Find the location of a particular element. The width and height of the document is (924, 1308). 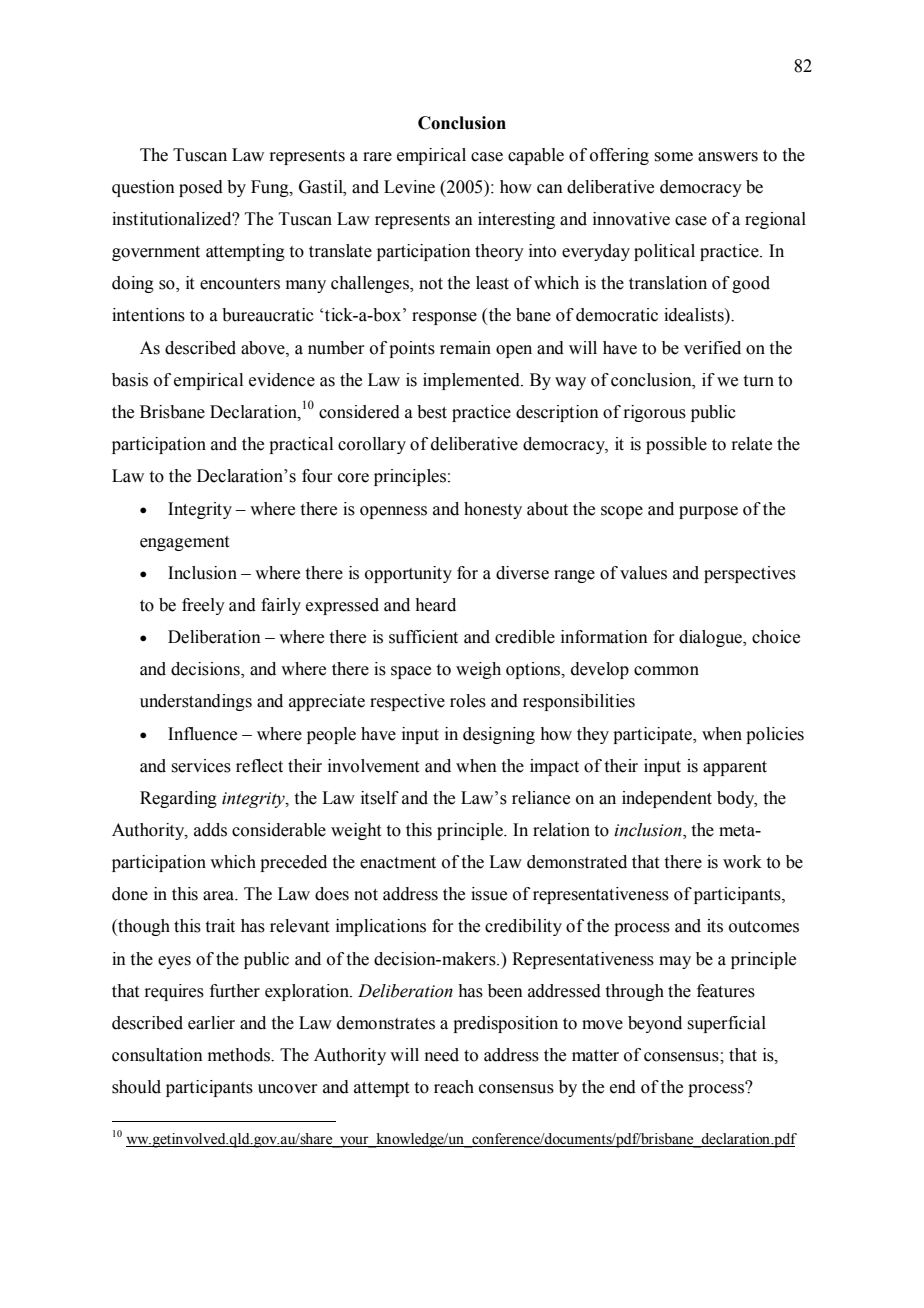

engagement is located at coordinates (184, 543).
